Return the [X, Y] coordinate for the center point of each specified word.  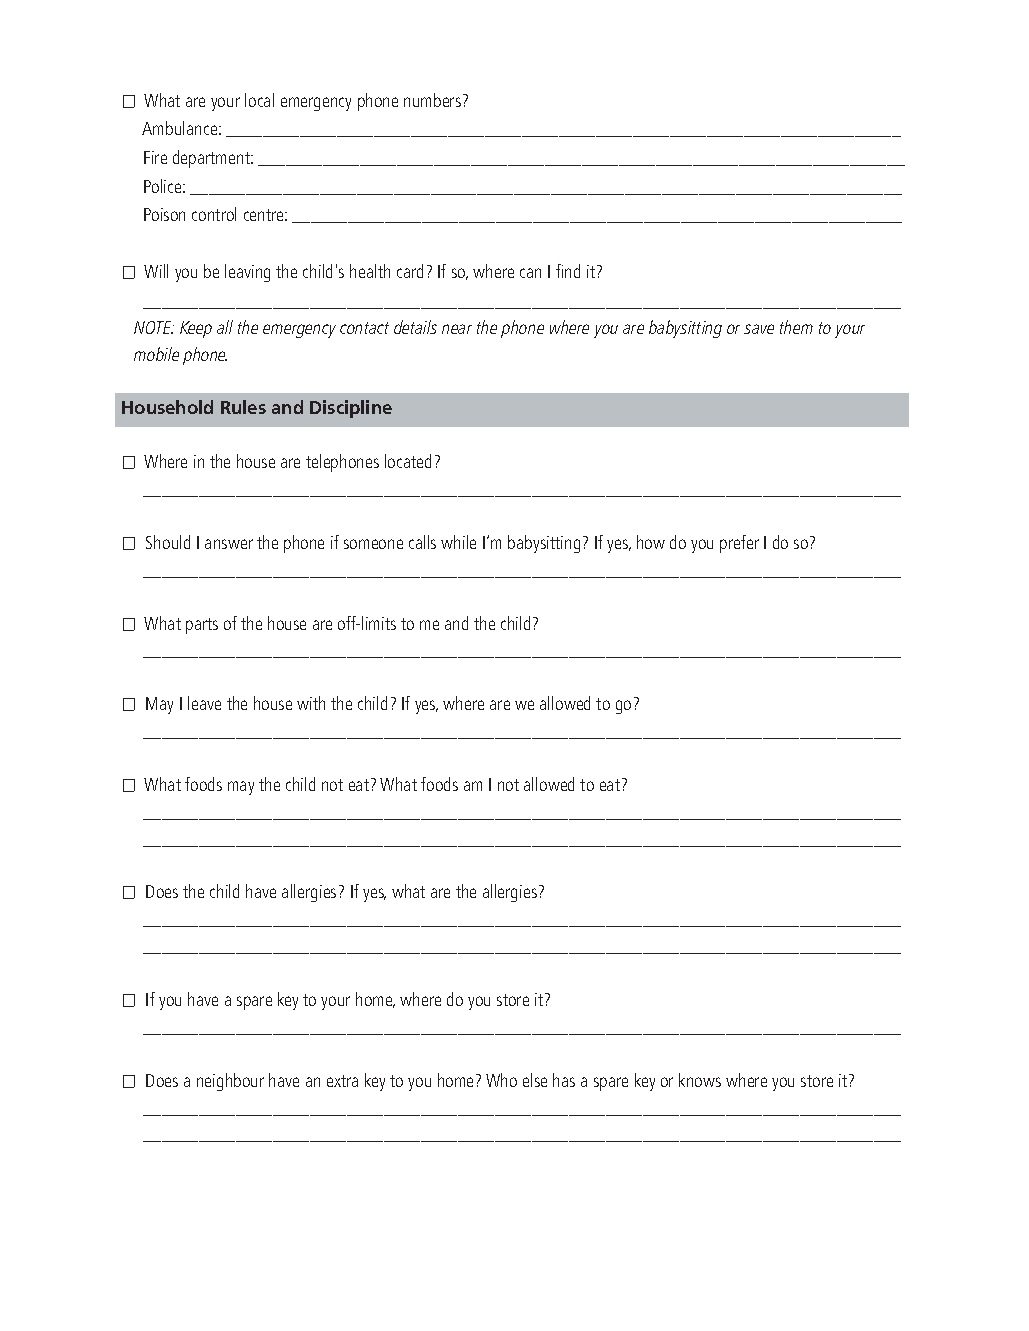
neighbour [230, 1082]
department [212, 159]
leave [204, 703]
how [651, 542]
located [408, 461]
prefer [739, 544]
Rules [243, 407]
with [311, 703]
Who [501, 1080]
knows [700, 1080]
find [568, 271]
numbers [432, 100]
